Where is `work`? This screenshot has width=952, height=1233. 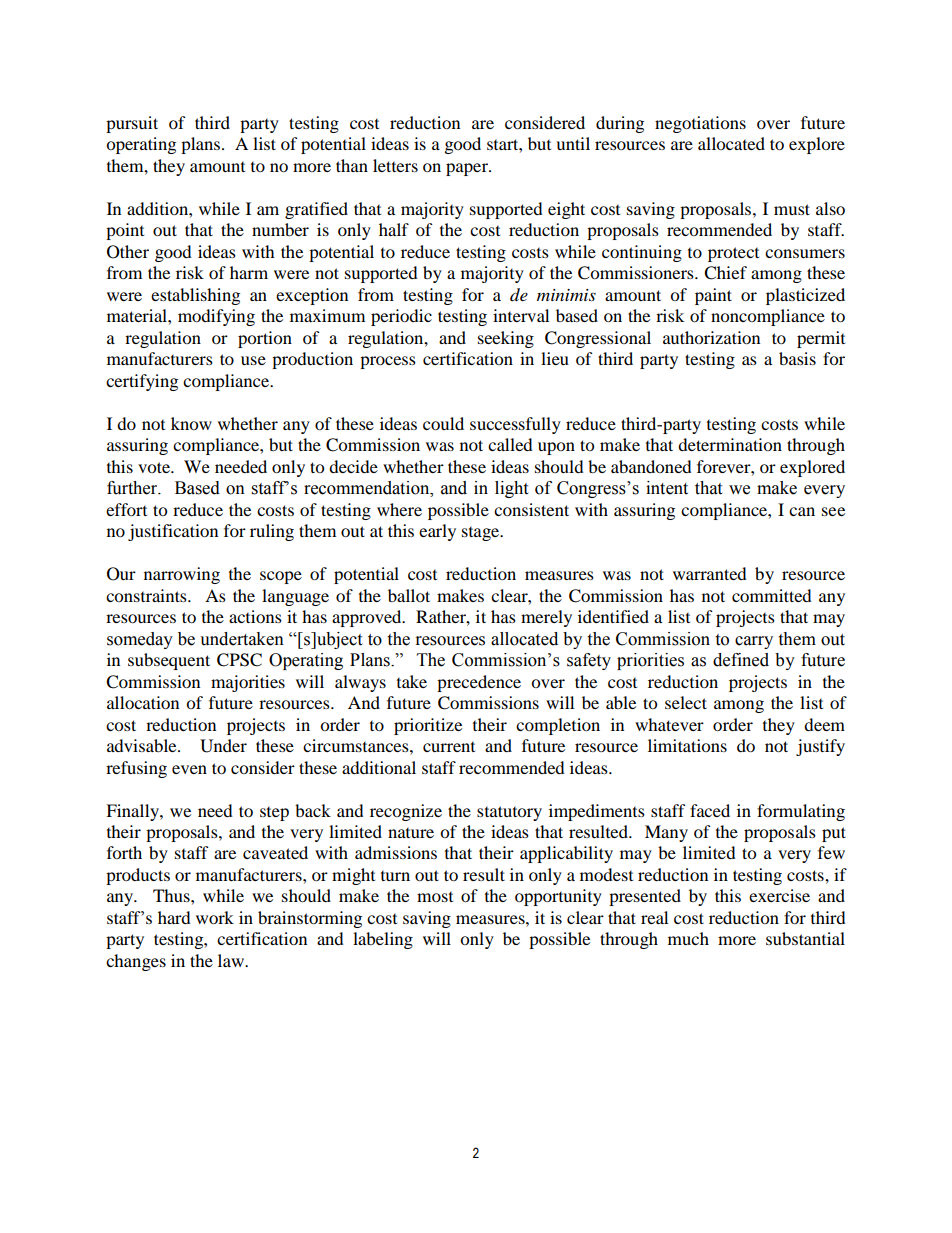
work is located at coordinates (215, 917).
